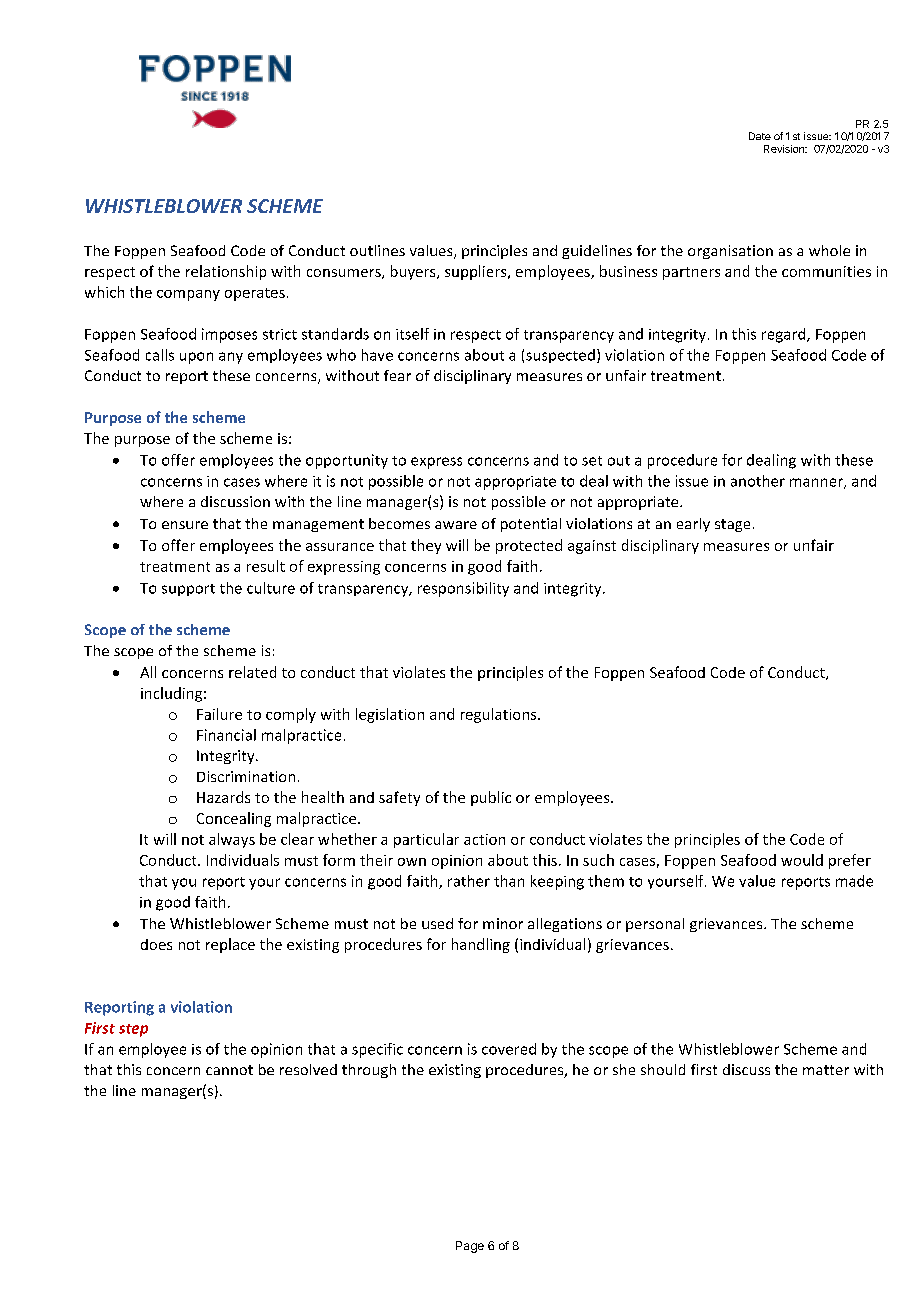  Describe the element at coordinates (732, 525) in the document. I see `stage` at that location.
